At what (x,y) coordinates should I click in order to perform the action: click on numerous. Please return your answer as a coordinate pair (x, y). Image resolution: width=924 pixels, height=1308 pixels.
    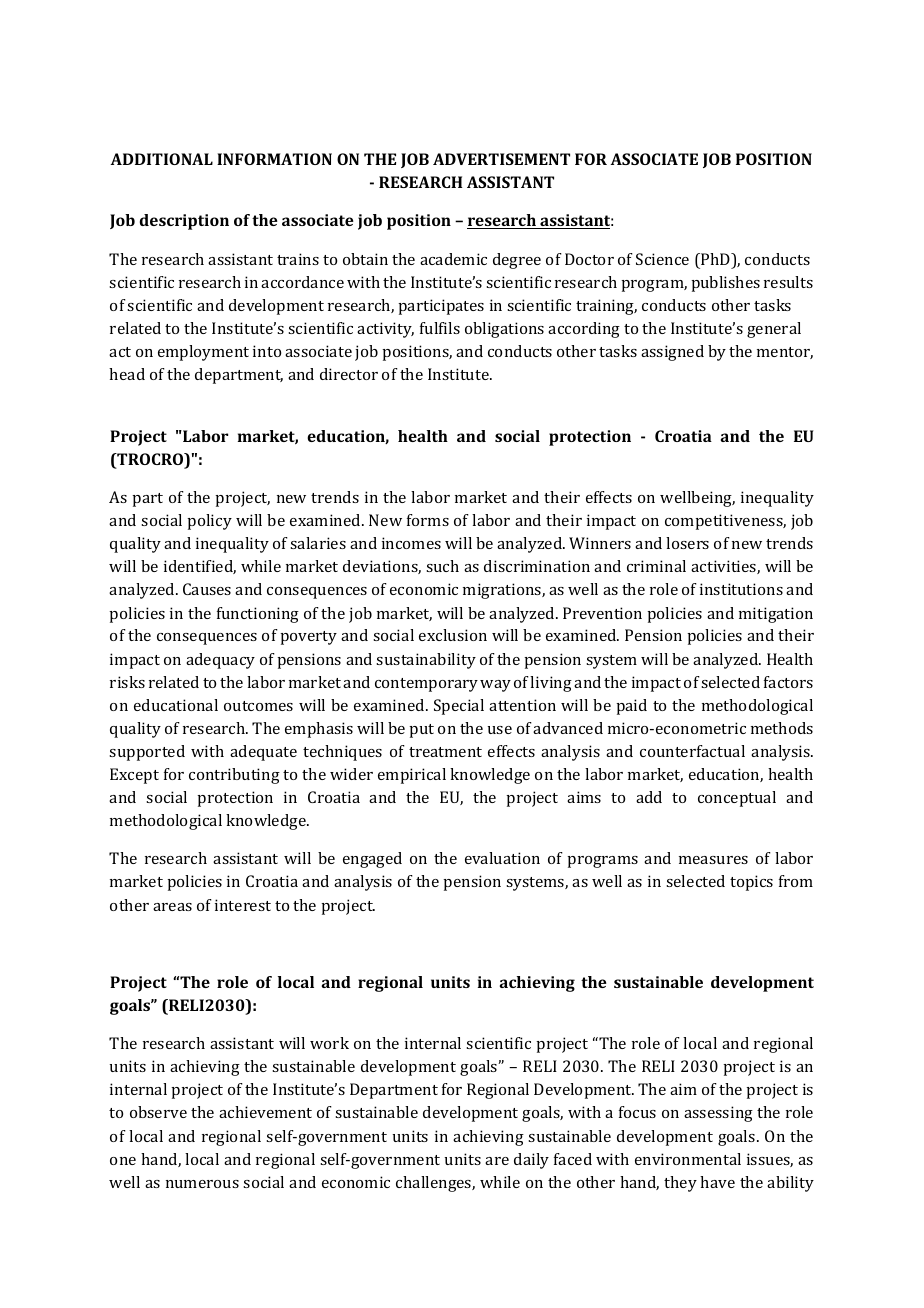
    Looking at the image, I should click on (202, 1184).
